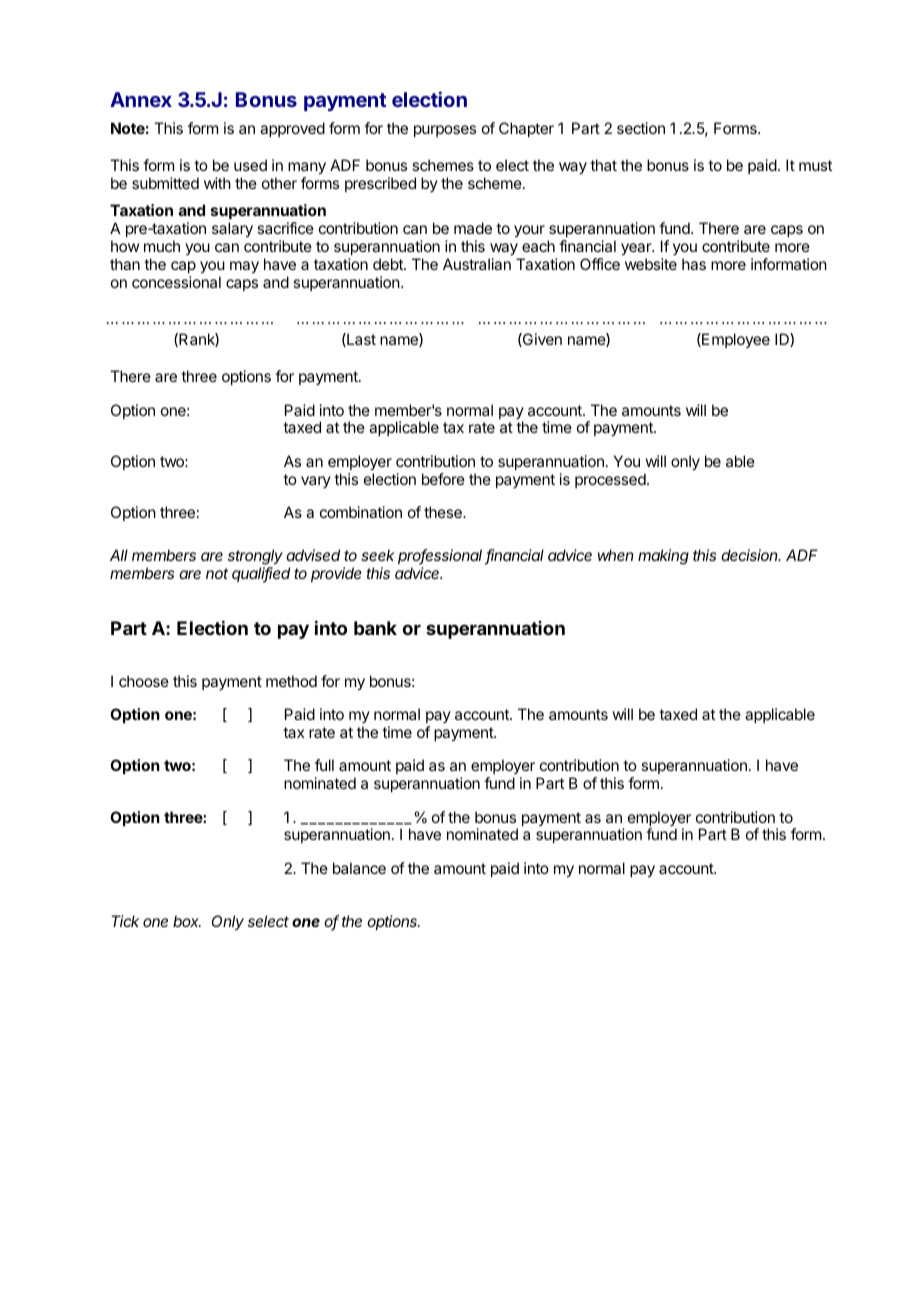  Describe the element at coordinates (324, 765) in the screenshot. I see `full` at that location.
